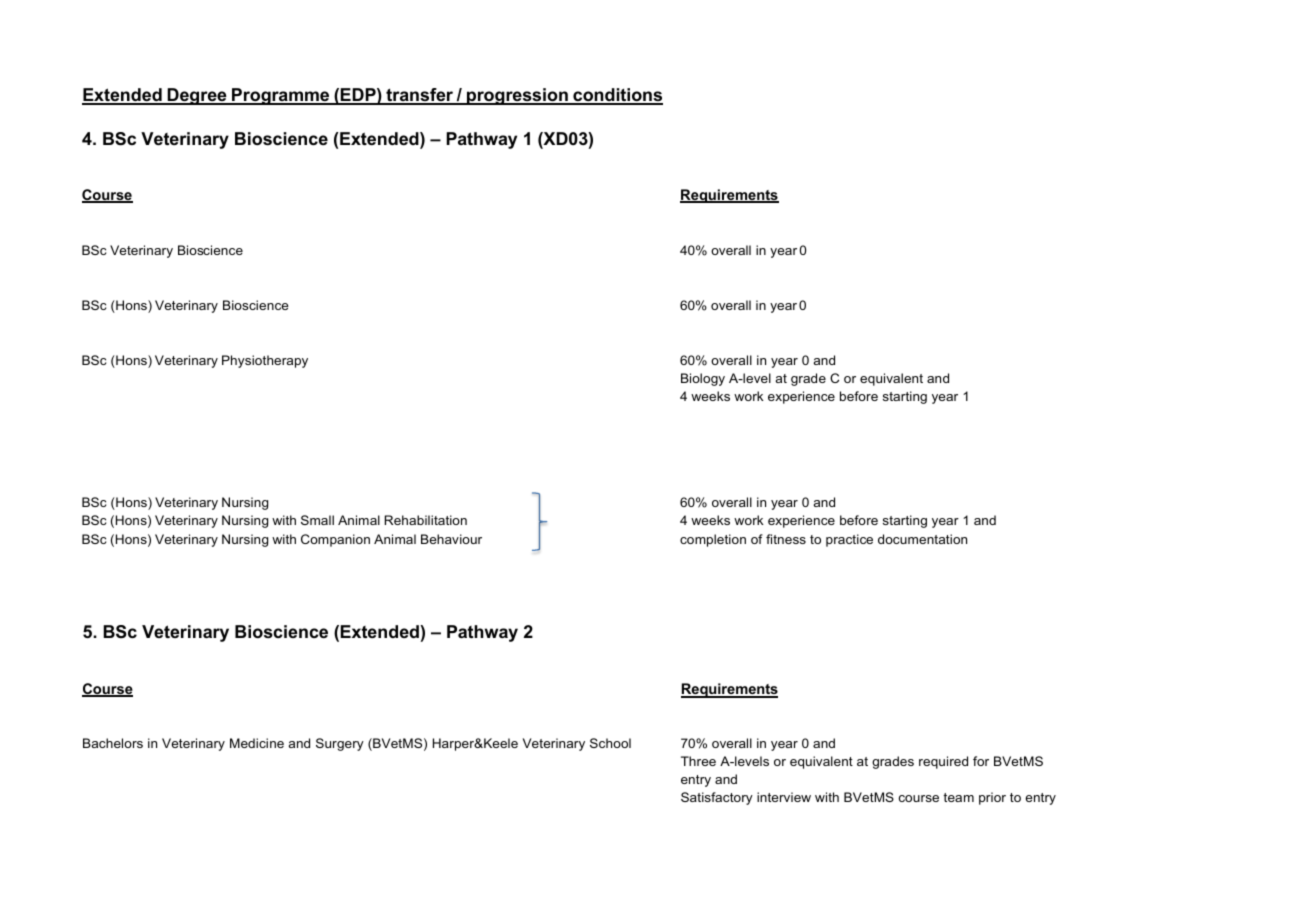  I want to click on conditions, so click(617, 96).
